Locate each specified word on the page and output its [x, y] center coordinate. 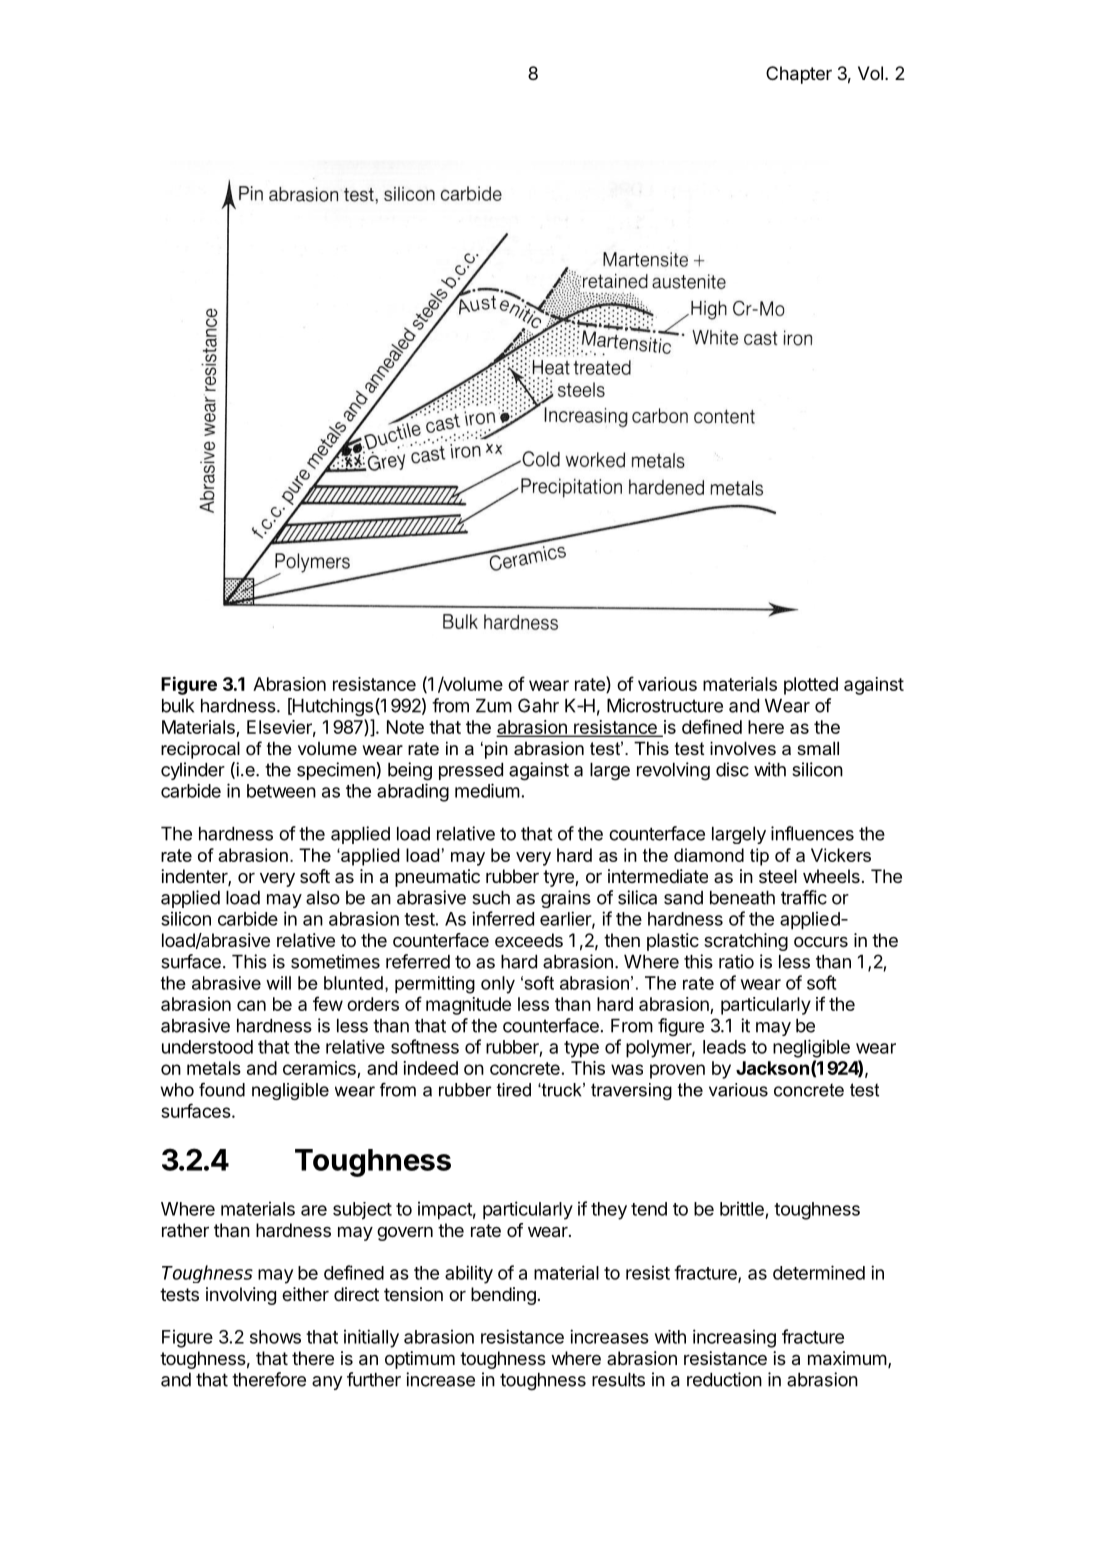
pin [495, 750]
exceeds [529, 940]
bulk [178, 706]
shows [275, 1337]
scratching [746, 942]
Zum [494, 706]
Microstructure [665, 705]
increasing [734, 1338]
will [278, 983]
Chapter [799, 75]
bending [503, 1296]
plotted [811, 686]
